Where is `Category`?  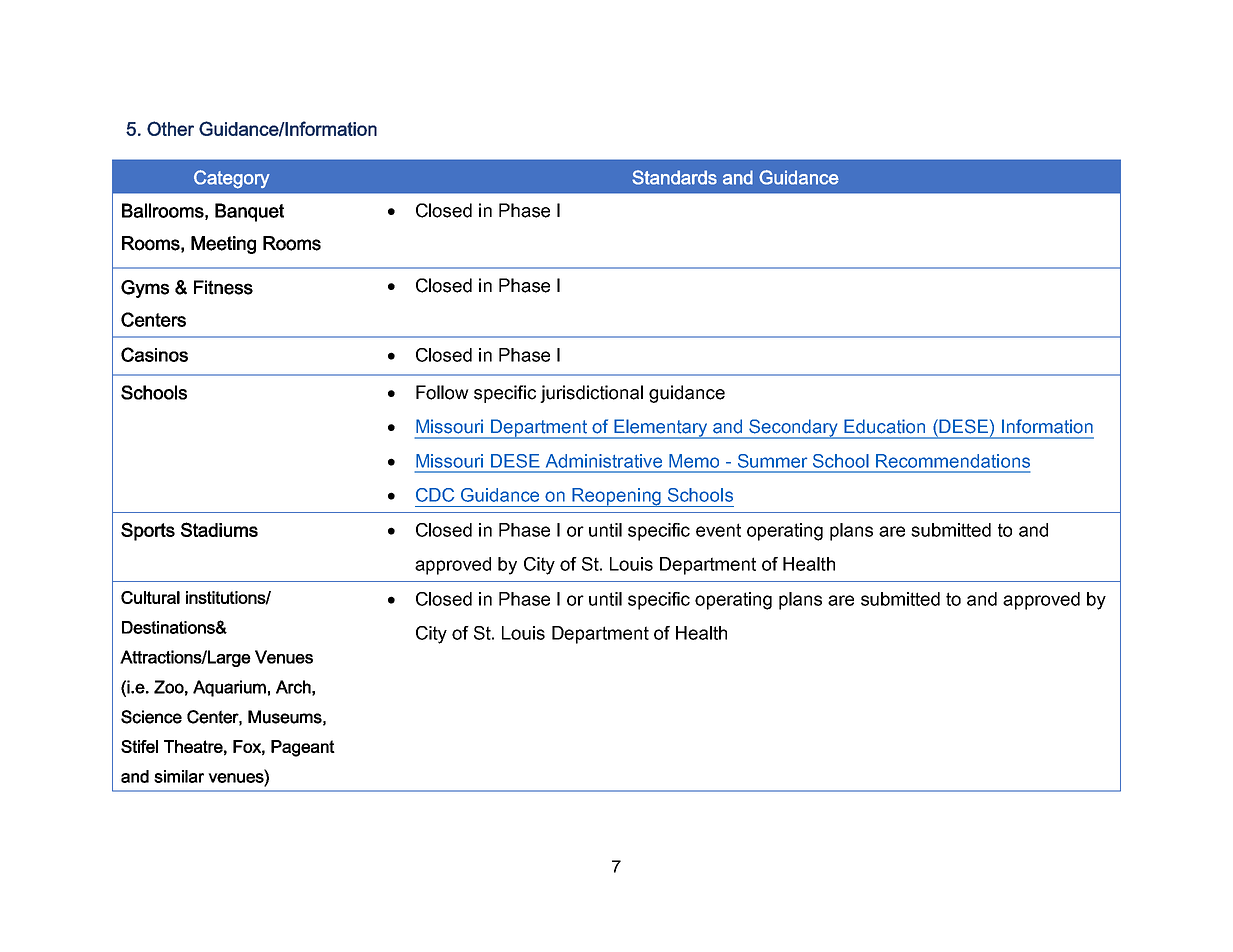
Category is located at coordinates (232, 179).
